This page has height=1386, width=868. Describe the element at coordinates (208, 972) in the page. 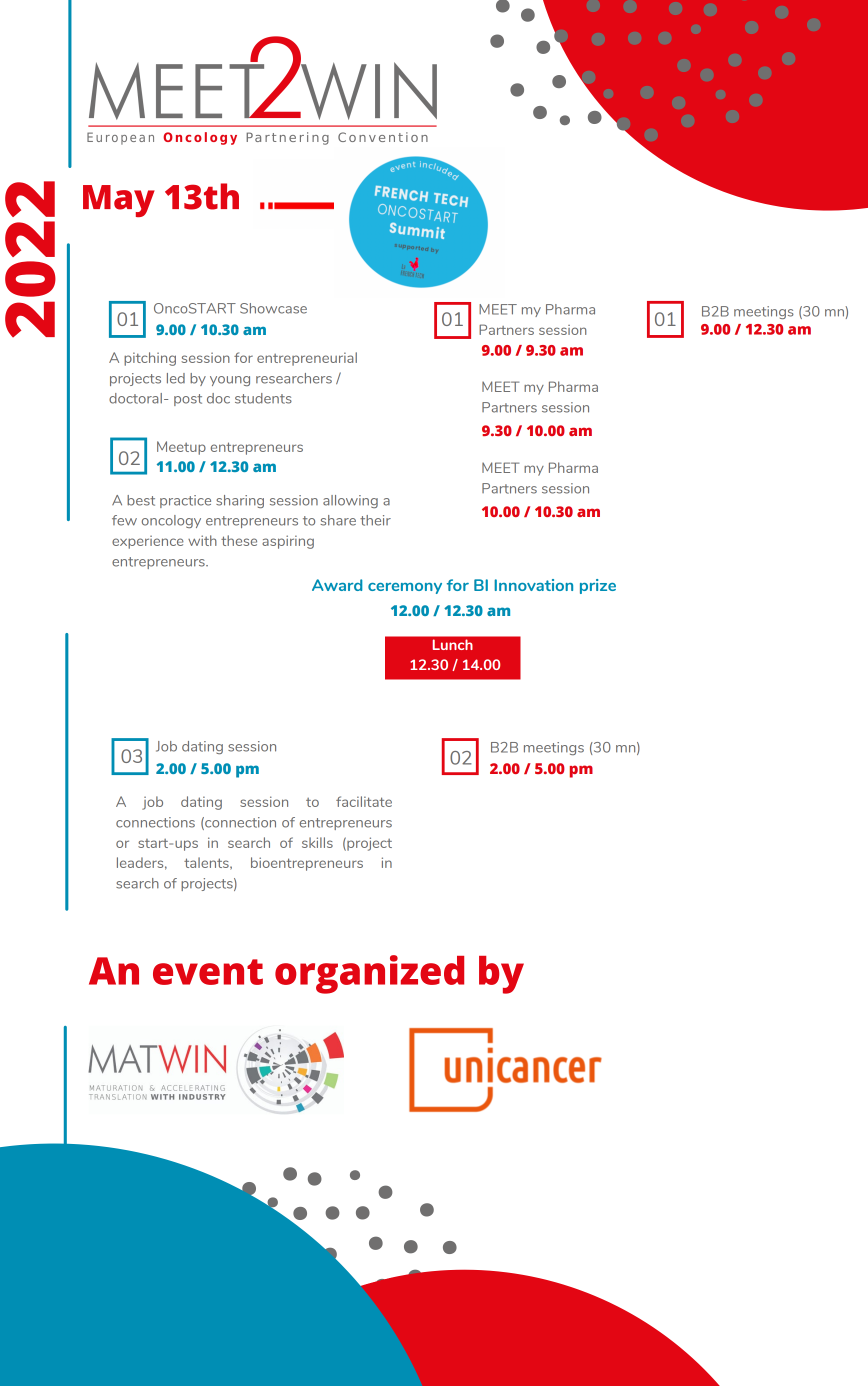

I see `event` at that location.
